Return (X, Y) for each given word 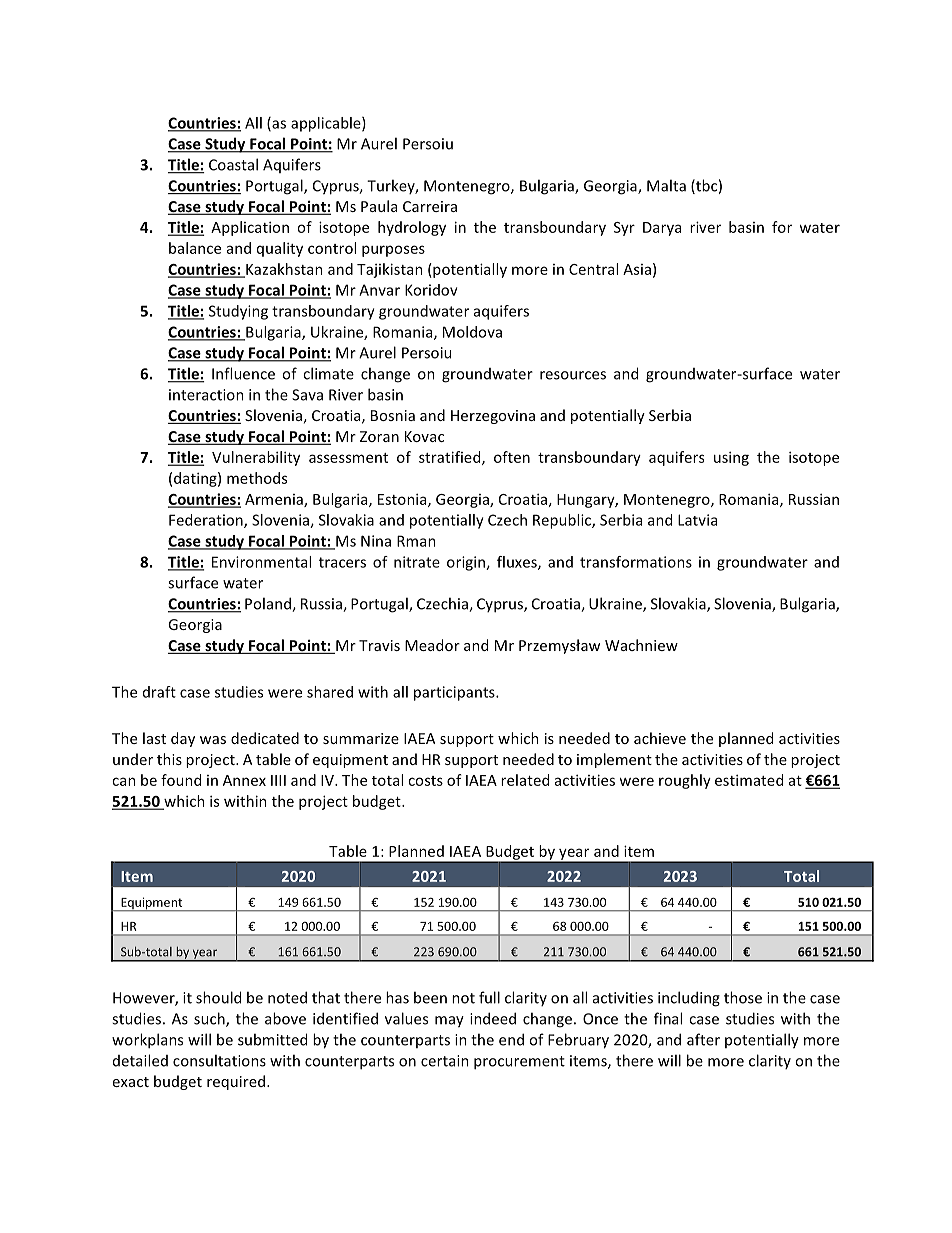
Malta (666, 185)
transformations (636, 562)
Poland (269, 604)
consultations (219, 1060)
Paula (379, 206)
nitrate (417, 562)
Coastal (233, 164)
